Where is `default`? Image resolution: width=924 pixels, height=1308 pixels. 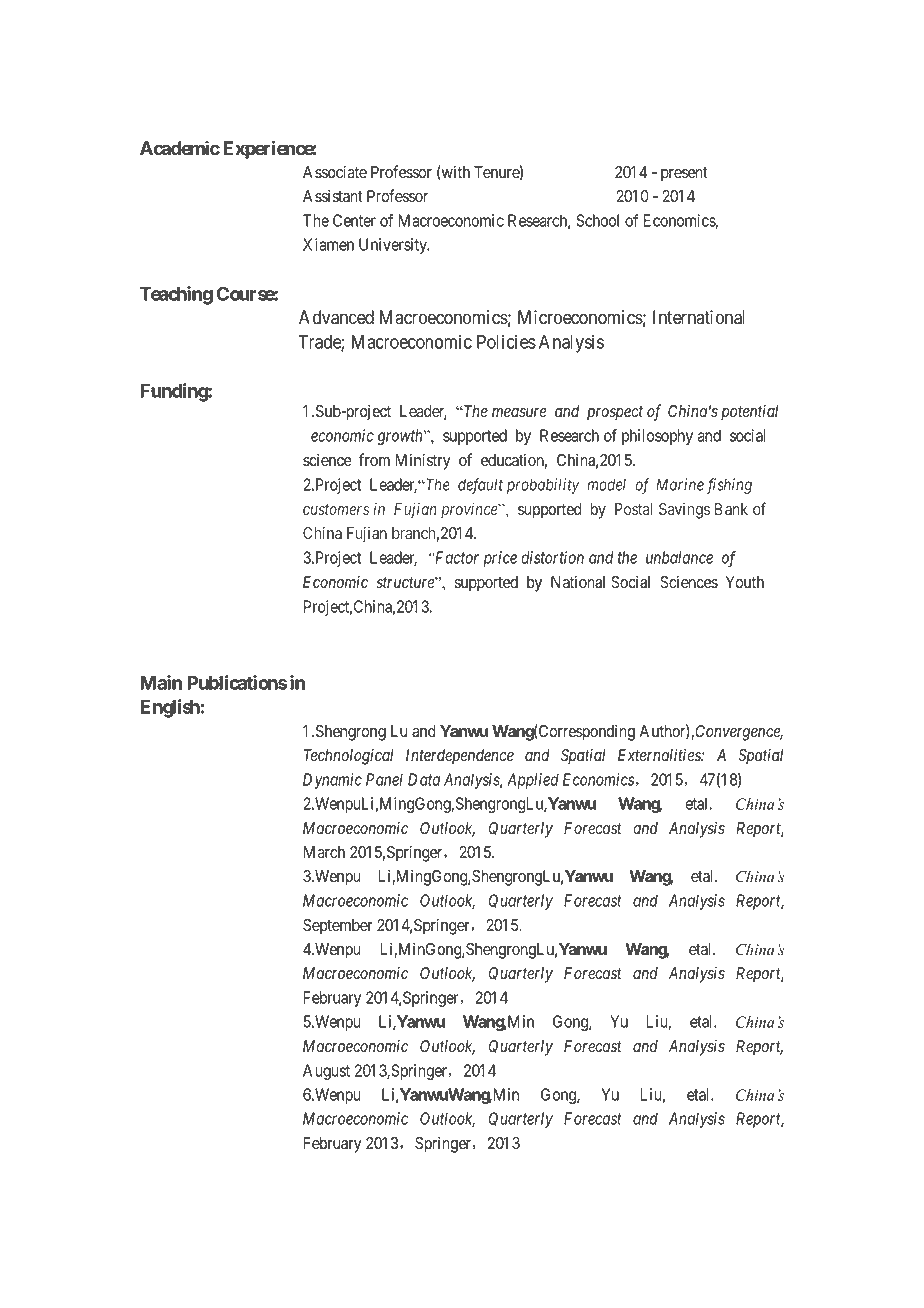
default is located at coordinates (480, 486).
